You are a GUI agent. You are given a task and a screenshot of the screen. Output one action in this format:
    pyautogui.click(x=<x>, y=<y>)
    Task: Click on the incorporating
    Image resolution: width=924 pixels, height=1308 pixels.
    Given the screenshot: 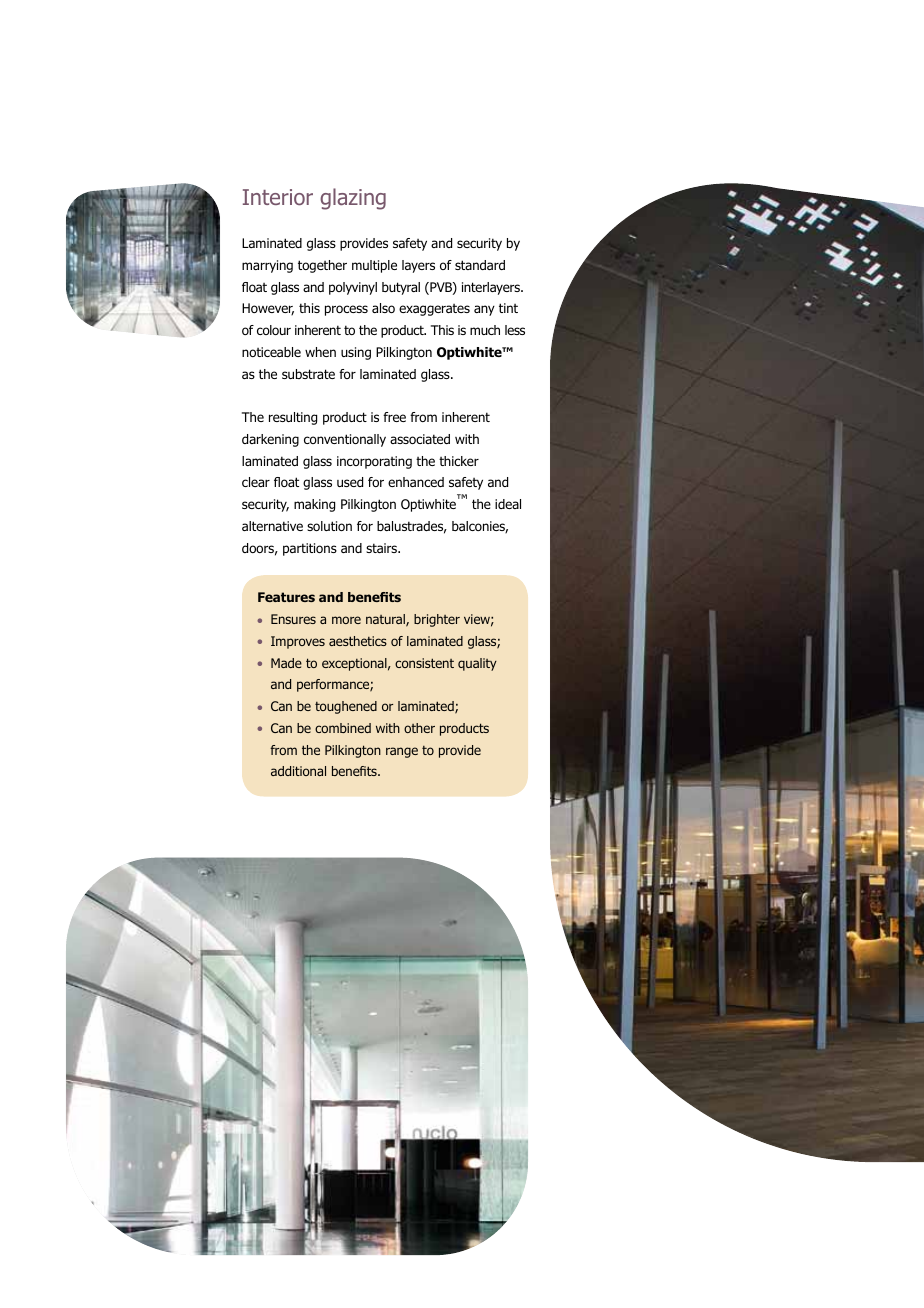 What is the action you would take?
    pyautogui.click(x=374, y=462)
